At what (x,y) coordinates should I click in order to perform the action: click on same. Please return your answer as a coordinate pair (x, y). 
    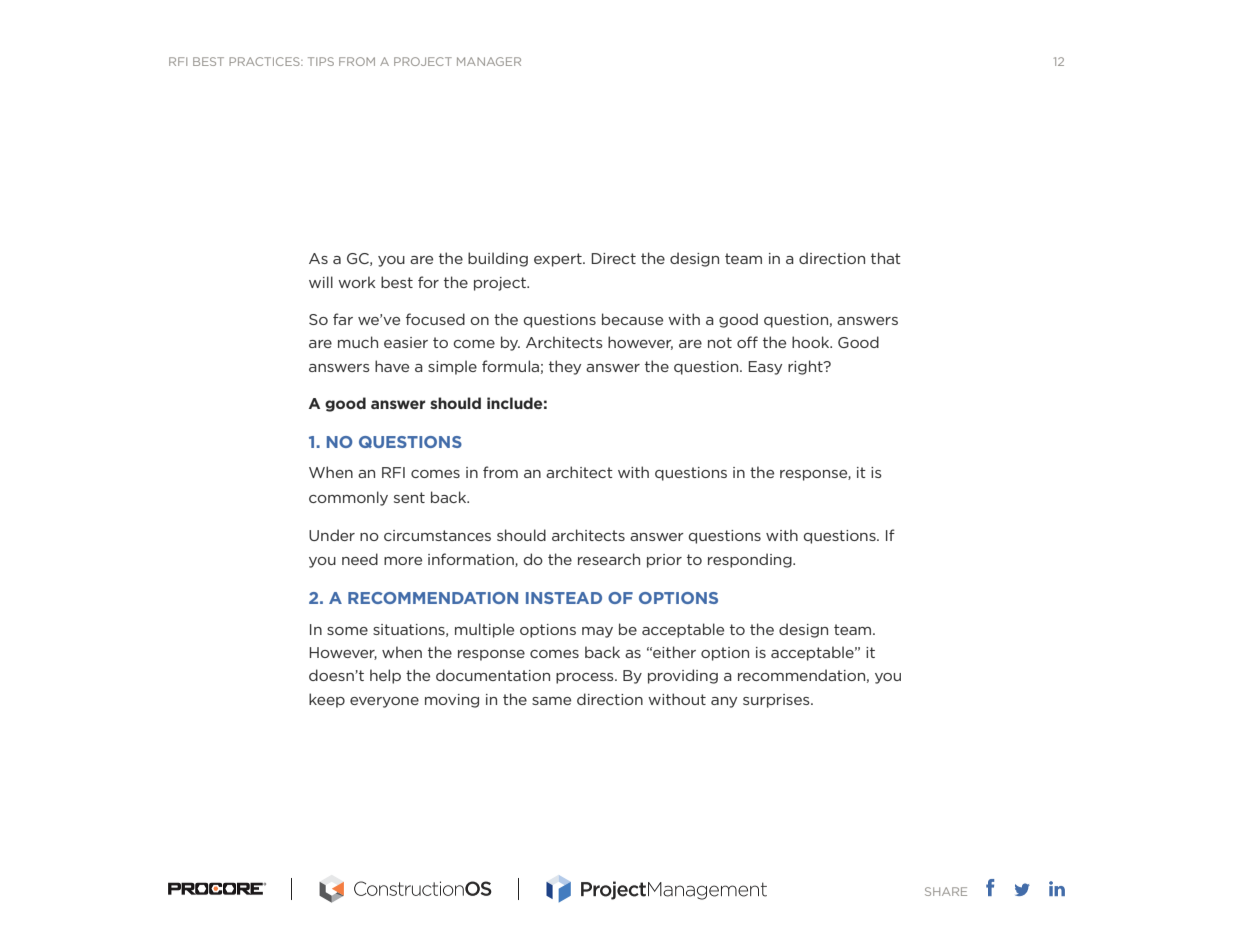
    Looking at the image, I should click on (551, 701).
